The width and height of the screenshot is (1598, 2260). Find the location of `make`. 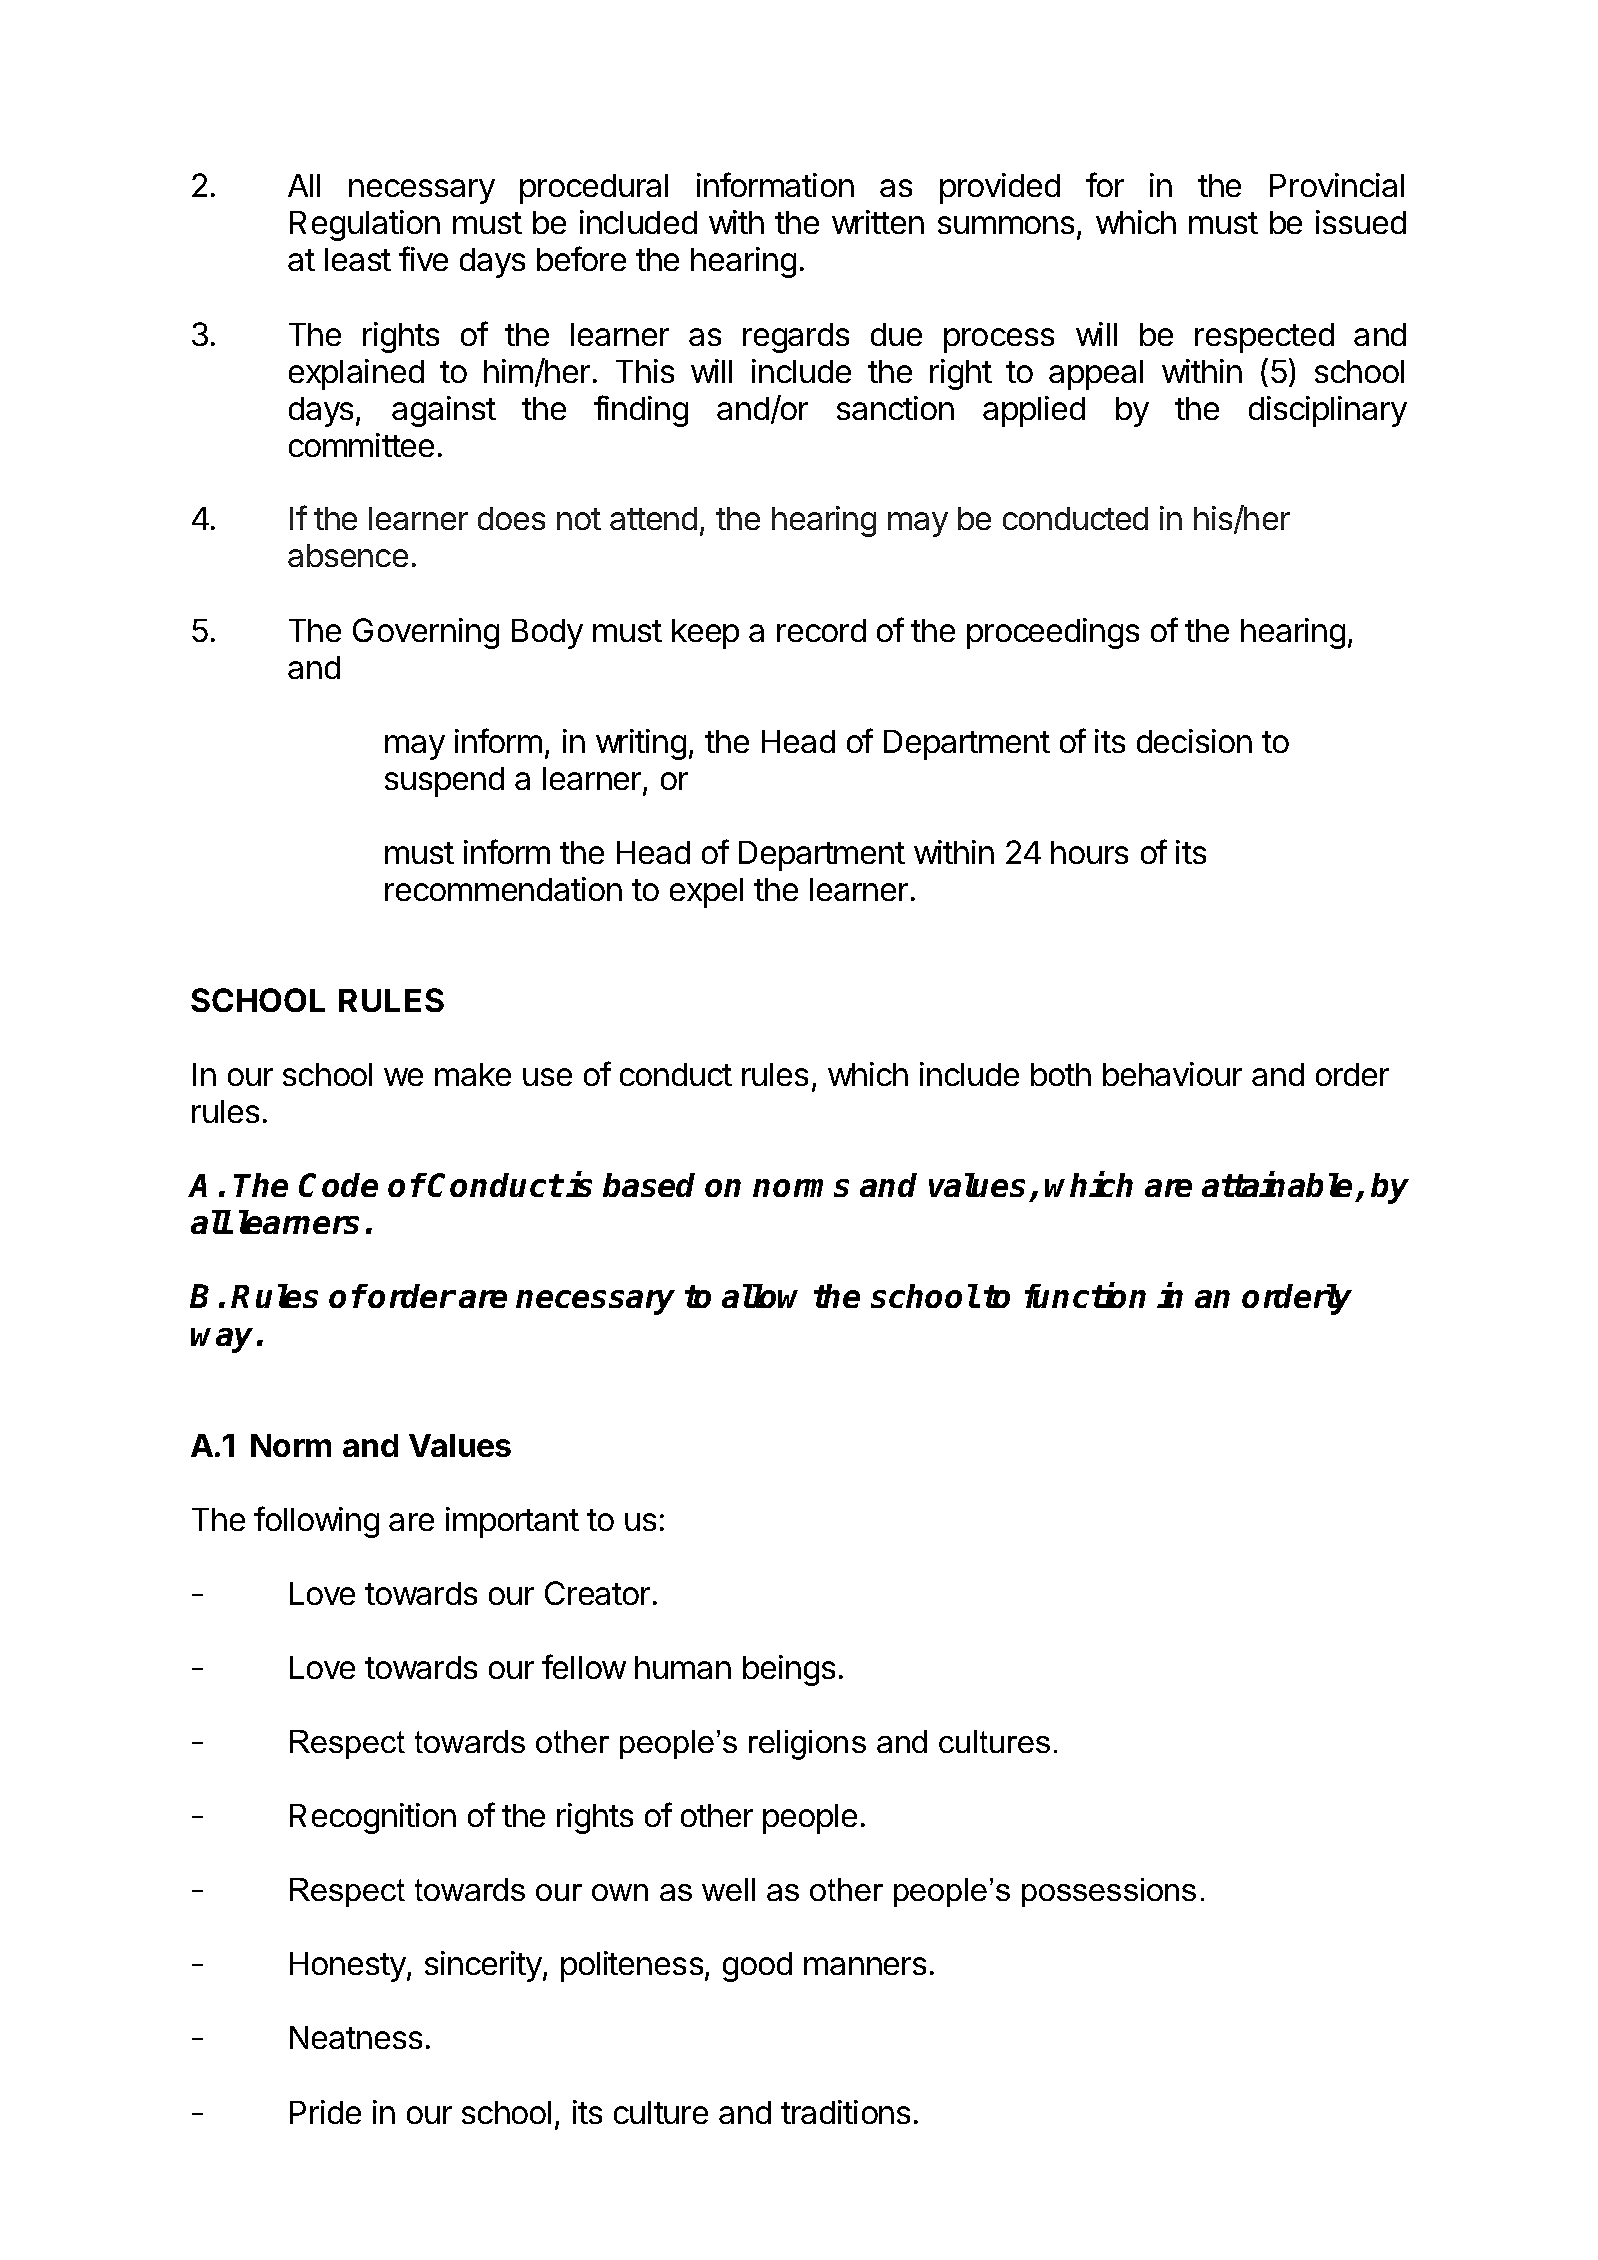

make is located at coordinates (473, 1074).
